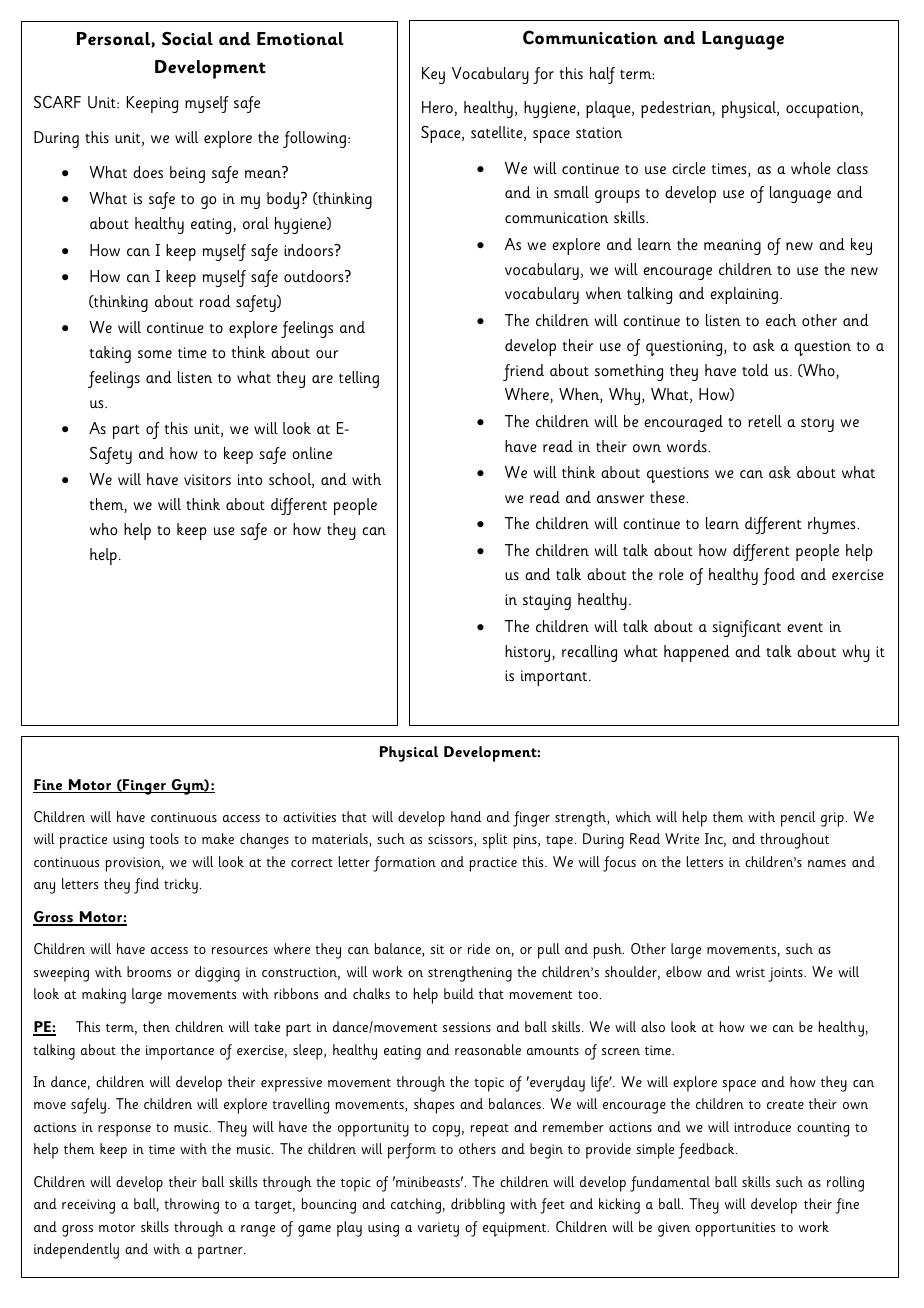 Image resolution: width=924 pixels, height=1308 pixels. I want to click on whole, so click(811, 168).
